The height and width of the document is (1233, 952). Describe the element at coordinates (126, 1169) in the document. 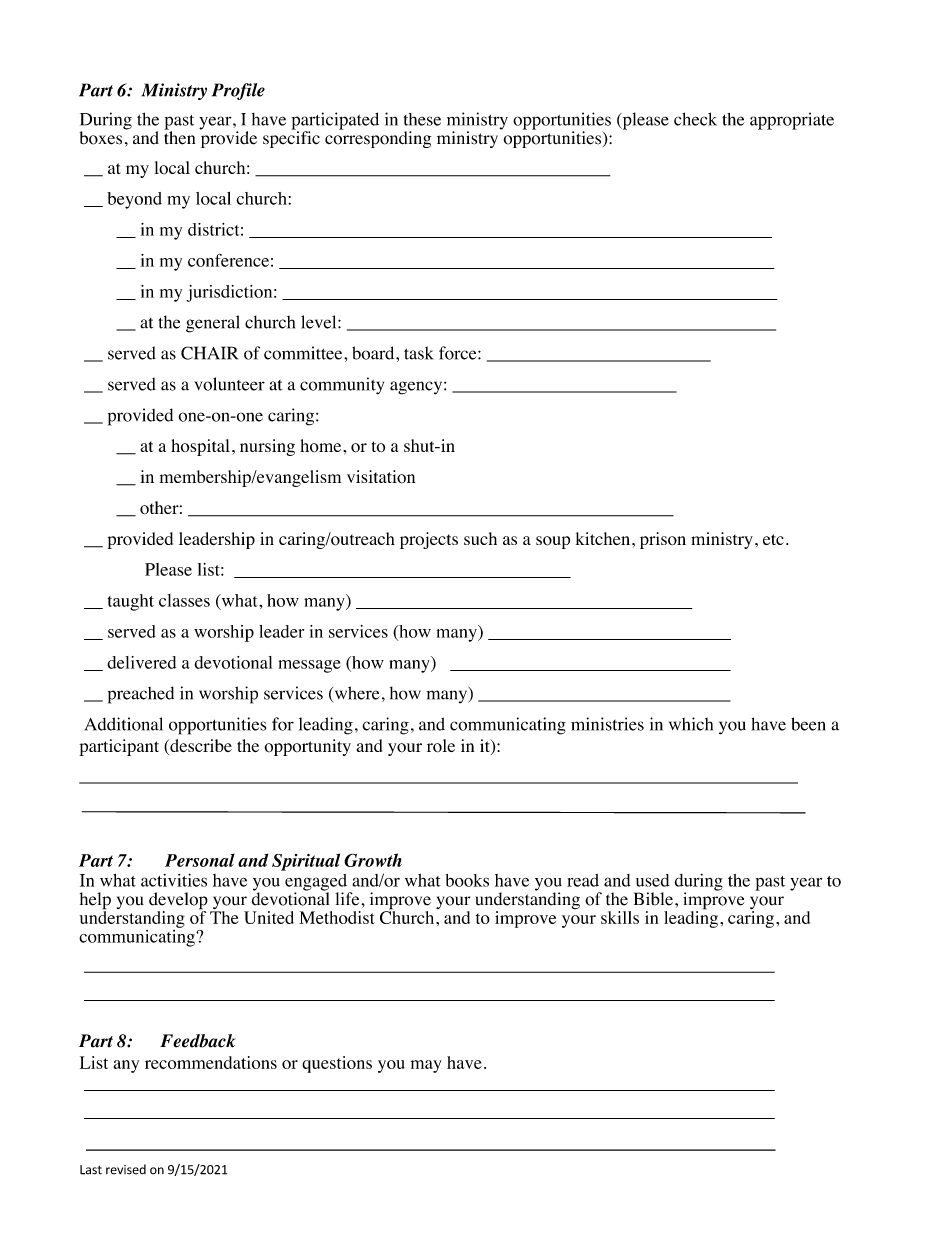

I see `revised` at that location.
